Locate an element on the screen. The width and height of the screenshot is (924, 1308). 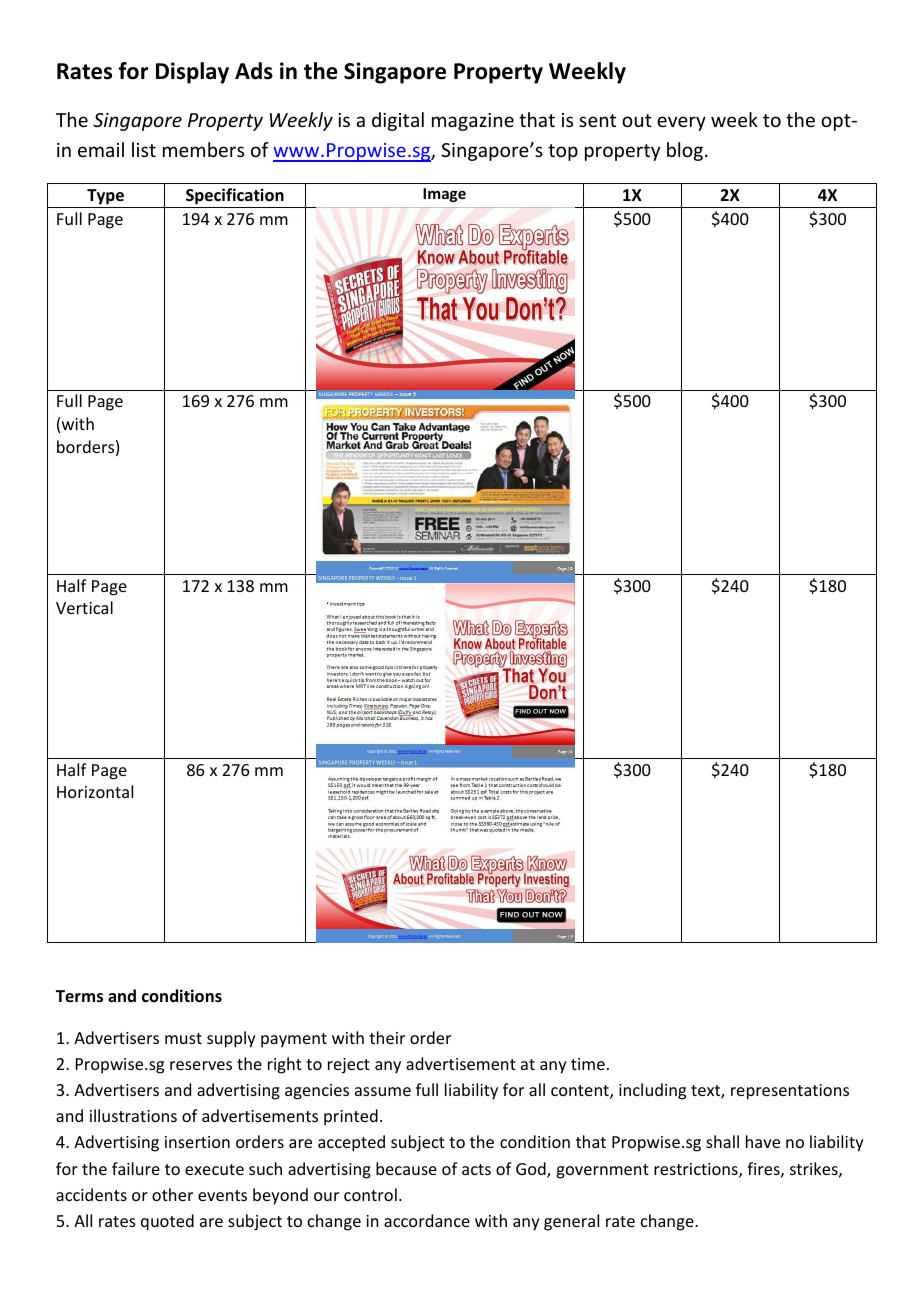
blog is located at coordinates (686, 151).
